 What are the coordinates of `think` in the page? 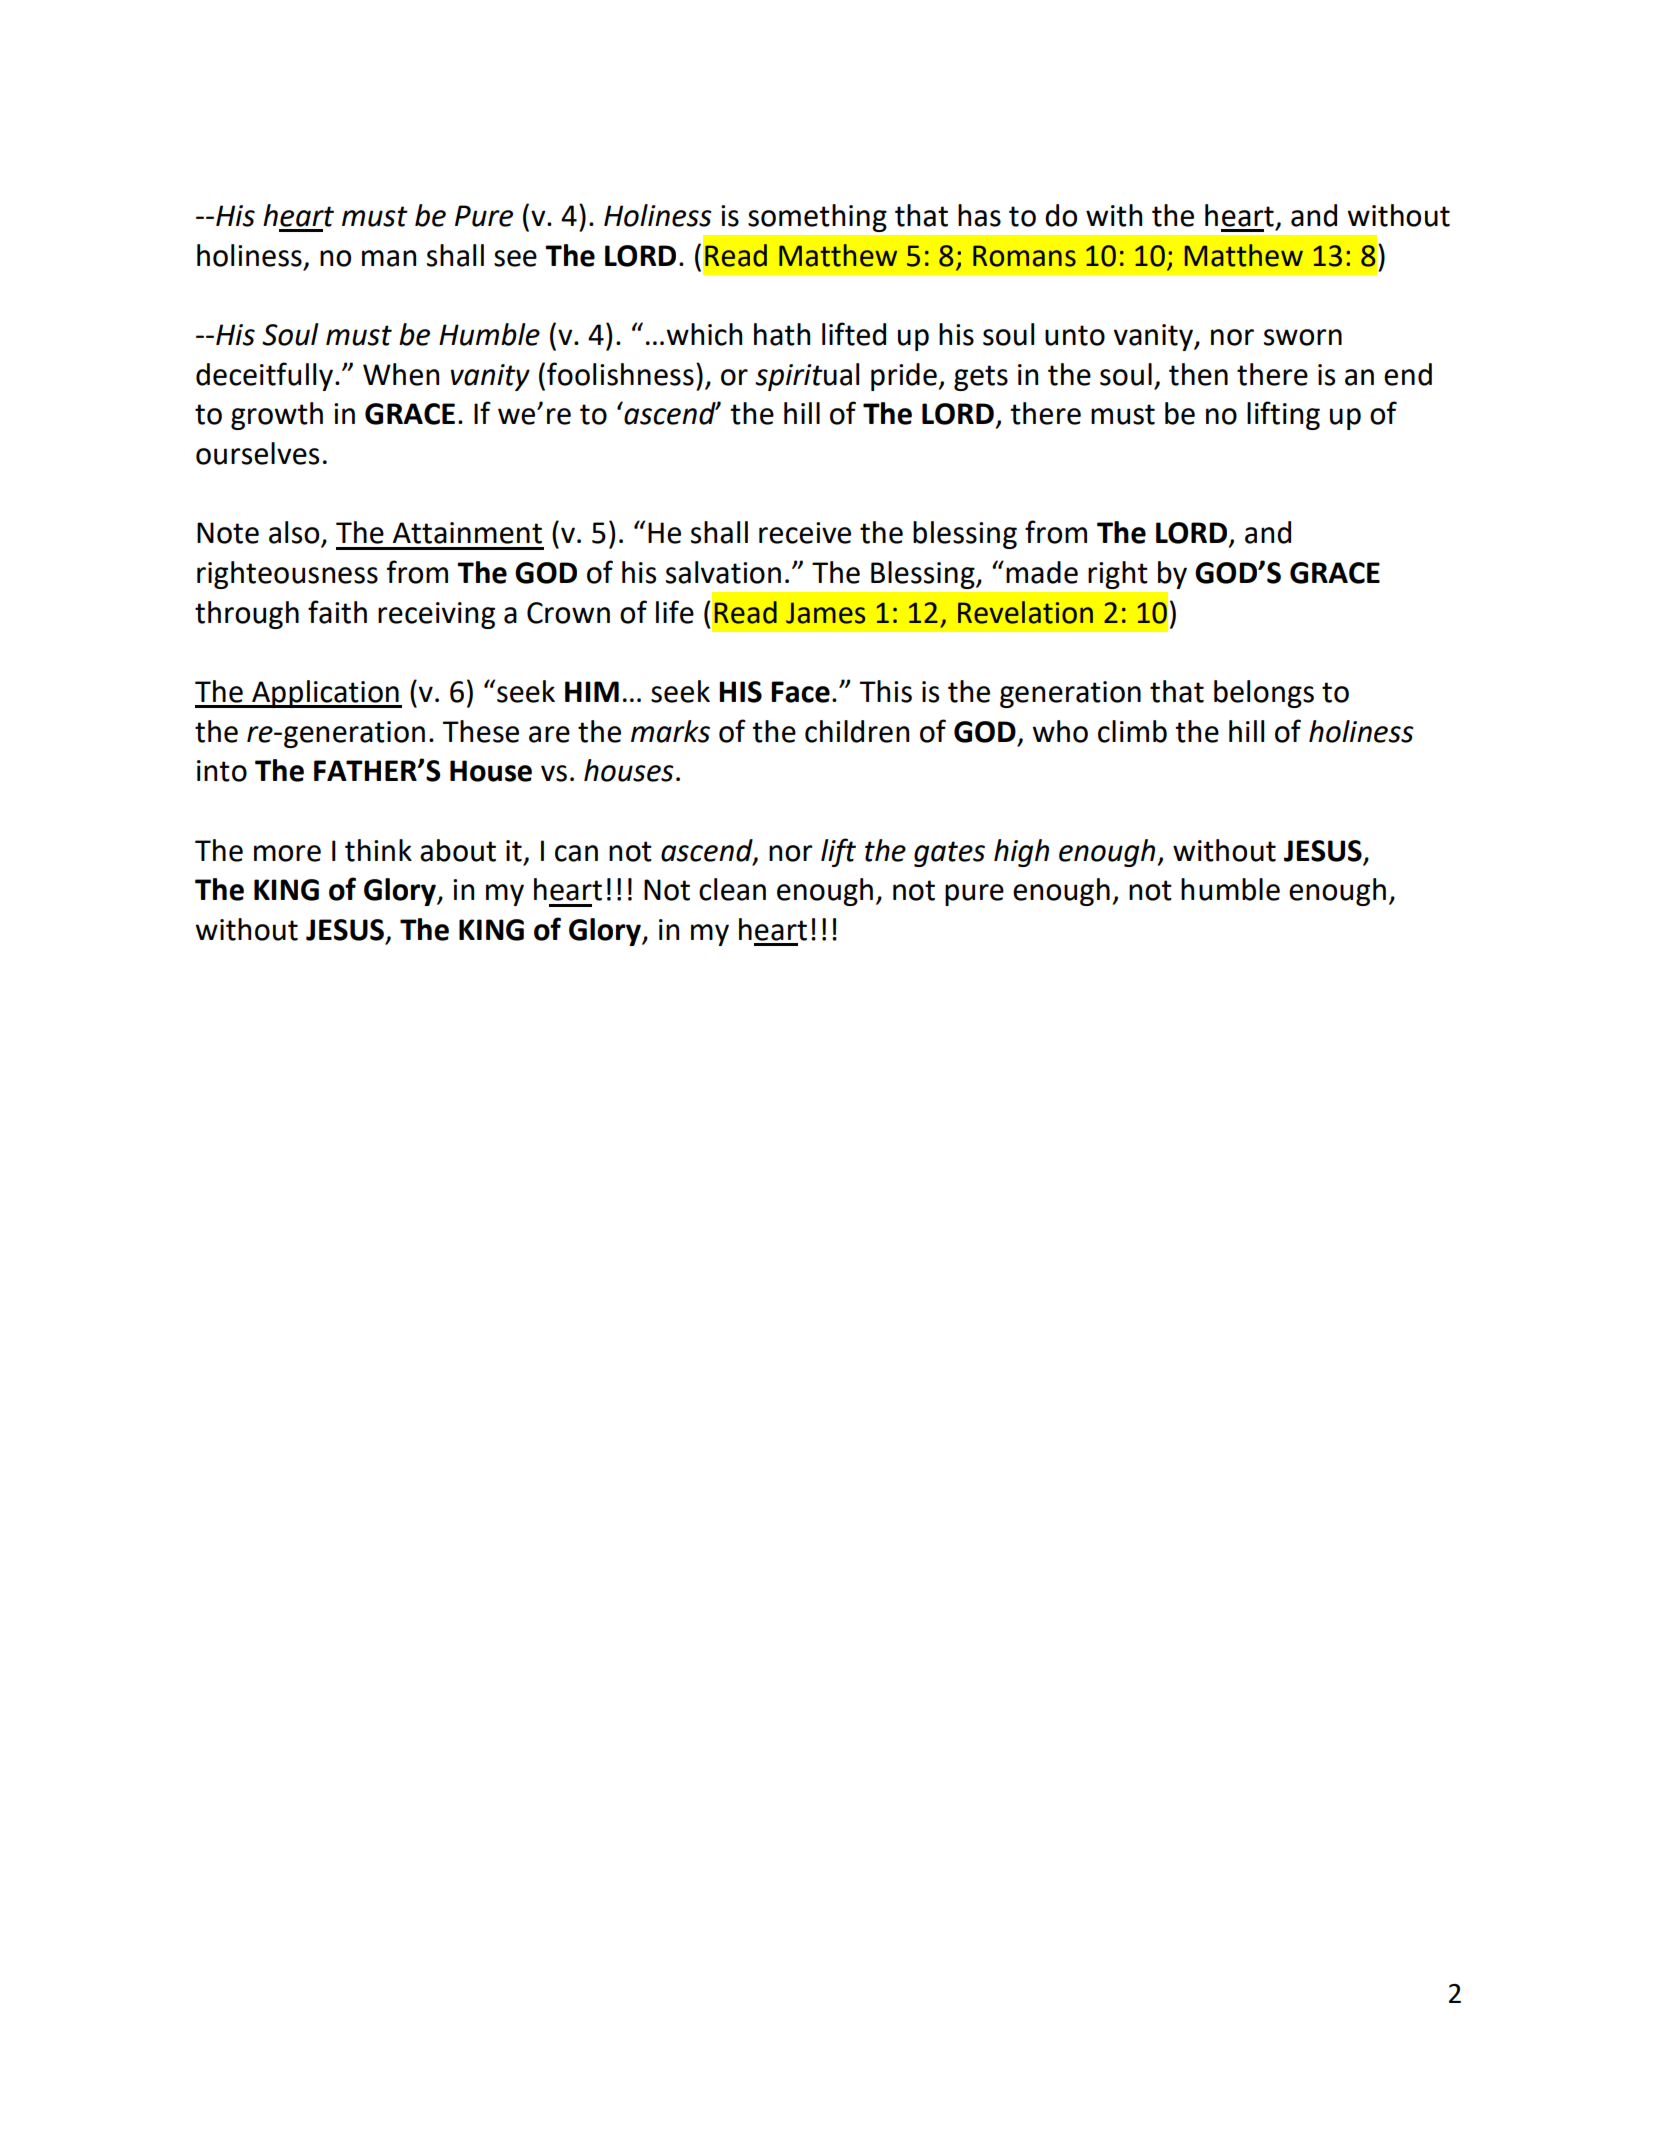 It's located at (378, 850).
